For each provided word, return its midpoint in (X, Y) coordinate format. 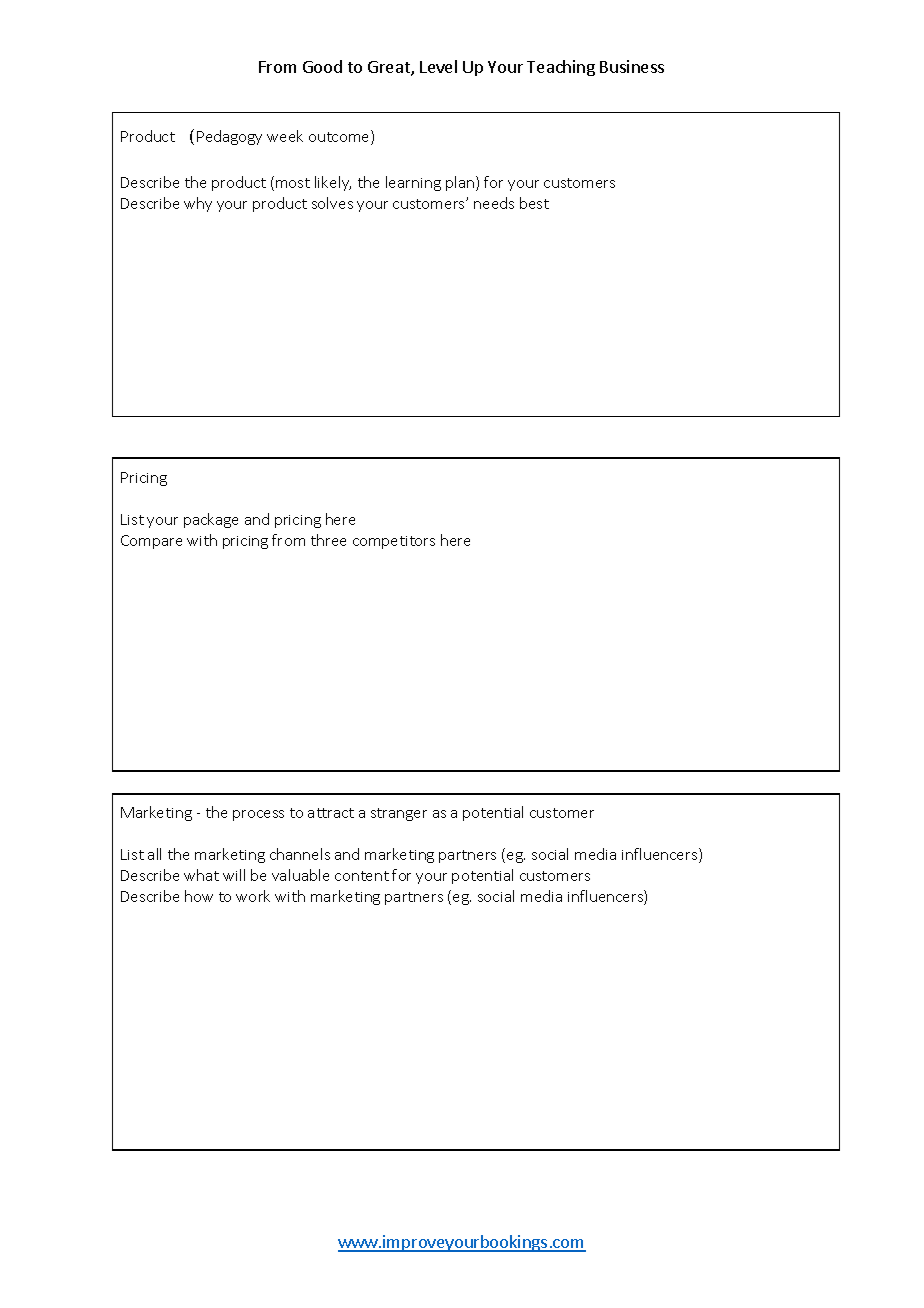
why (198, 204)
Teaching (561, 68)
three (328, 540)
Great (390, 68)
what (201, 875)
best (534, 203)
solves (332, 203)
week (285, 136)
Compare (151, 542)
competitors (394, 542)
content (362, 876)
